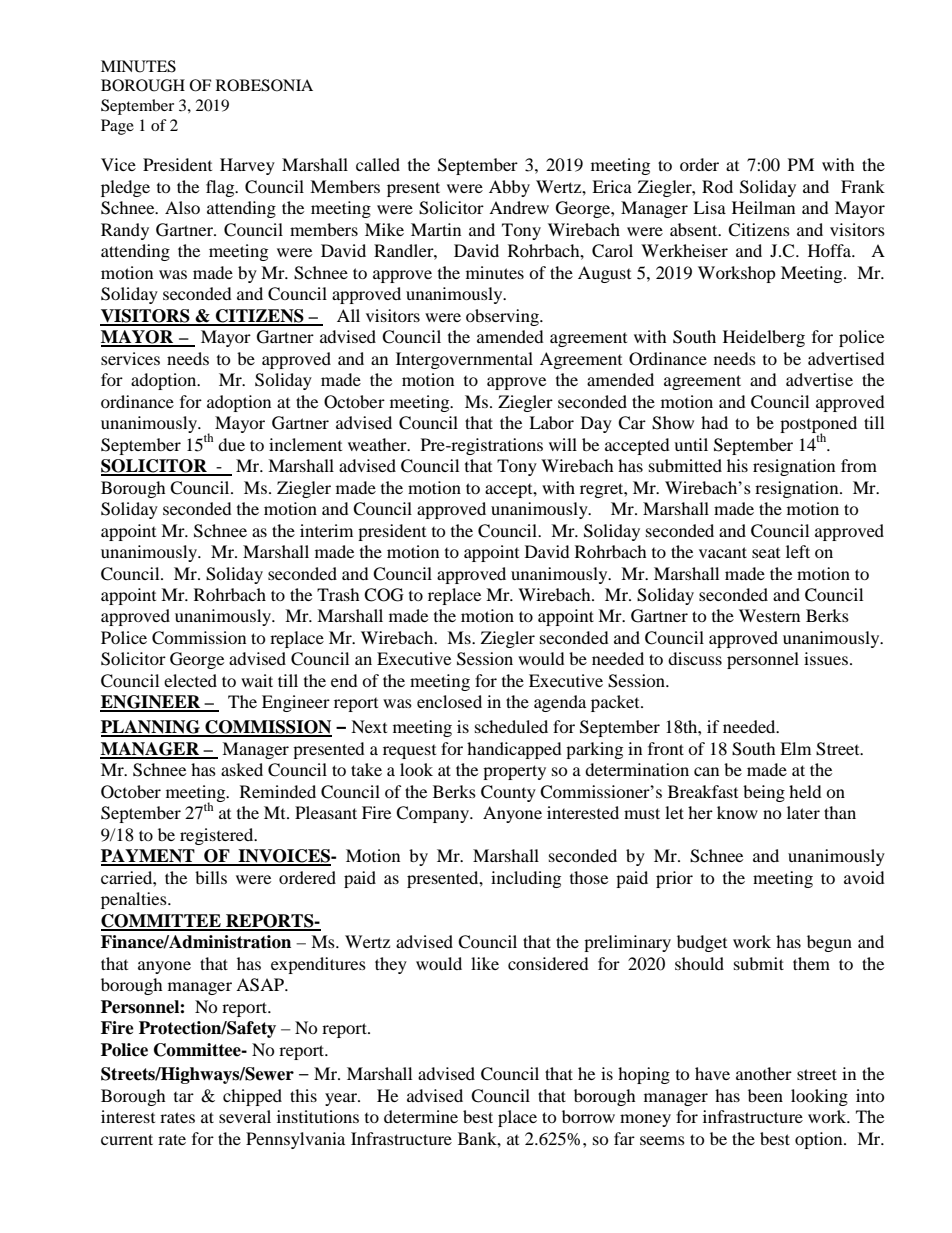 This screenshot has height=1233, width=952. I want to click on determine, so click(421, 1116).
